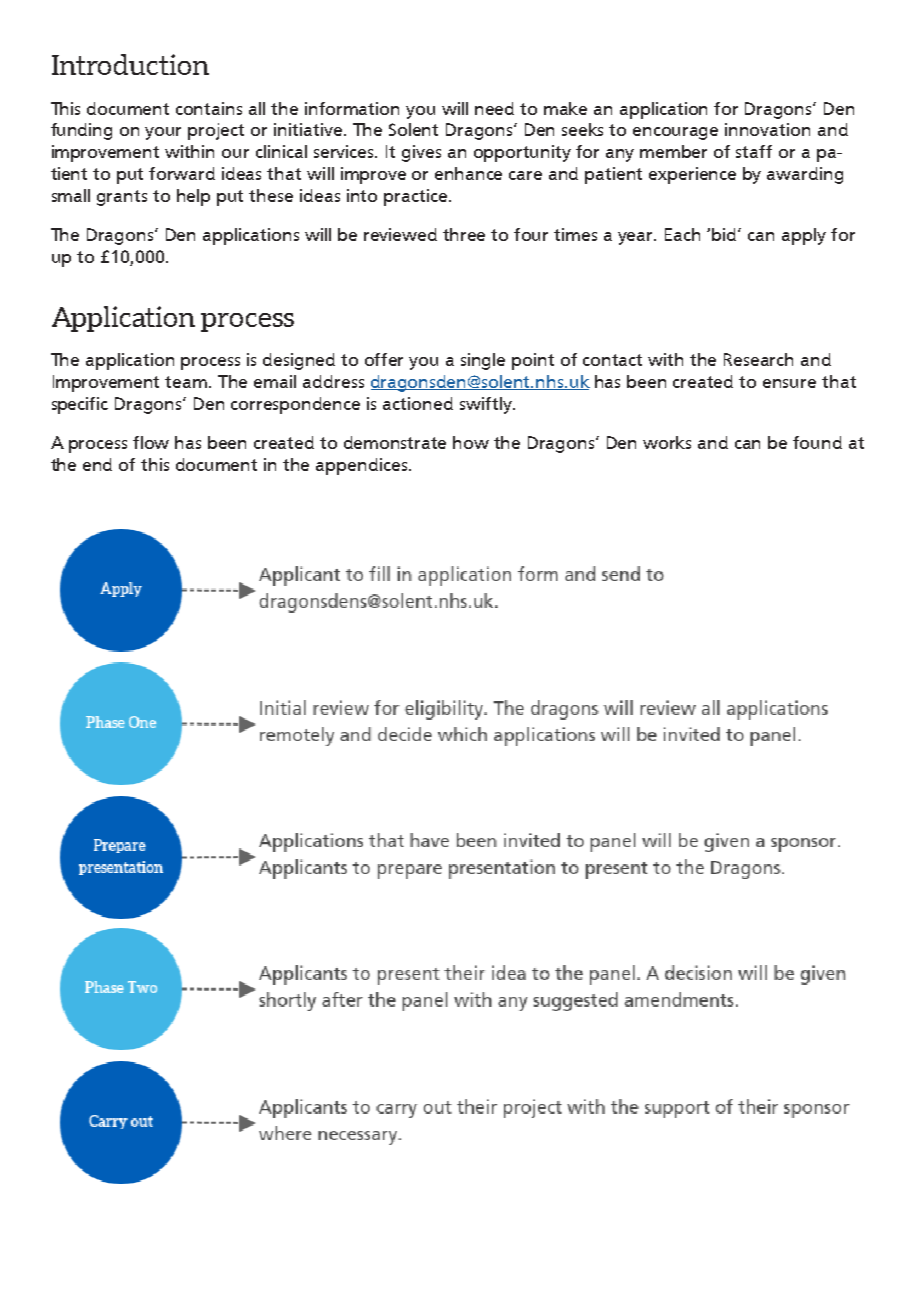 The width and height of the screenshot is (924, 1308). I want to click on Introduction, so click(130, 64).
